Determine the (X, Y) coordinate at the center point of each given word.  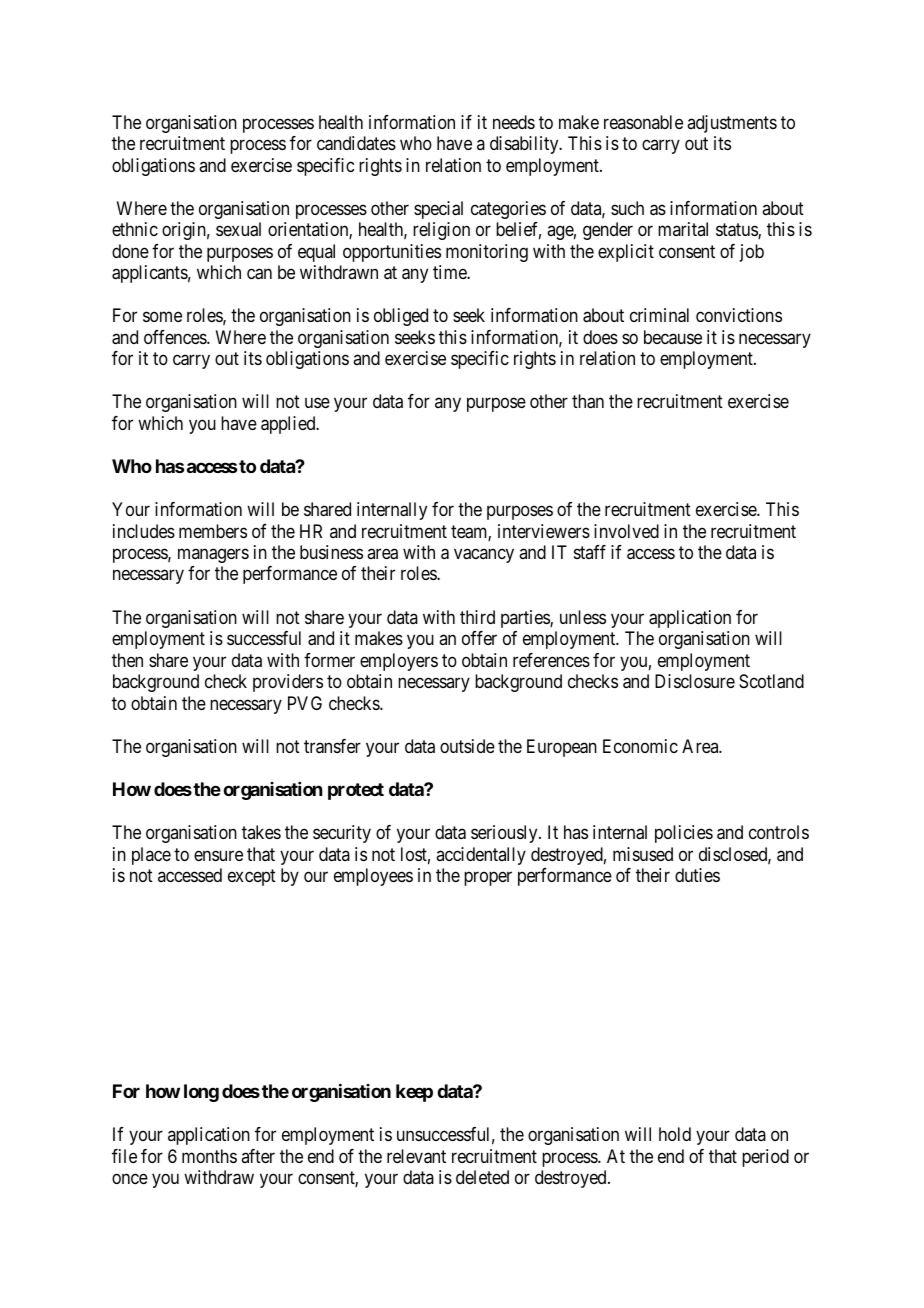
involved (626, 531)
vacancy (484, 556)
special (438, 210)
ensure (218, 855)
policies (684, 834)
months (209, 1156)
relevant (416, 1156)
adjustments (732, 124)
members (213, 531)
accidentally (481, 856)
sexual (238, 229)
